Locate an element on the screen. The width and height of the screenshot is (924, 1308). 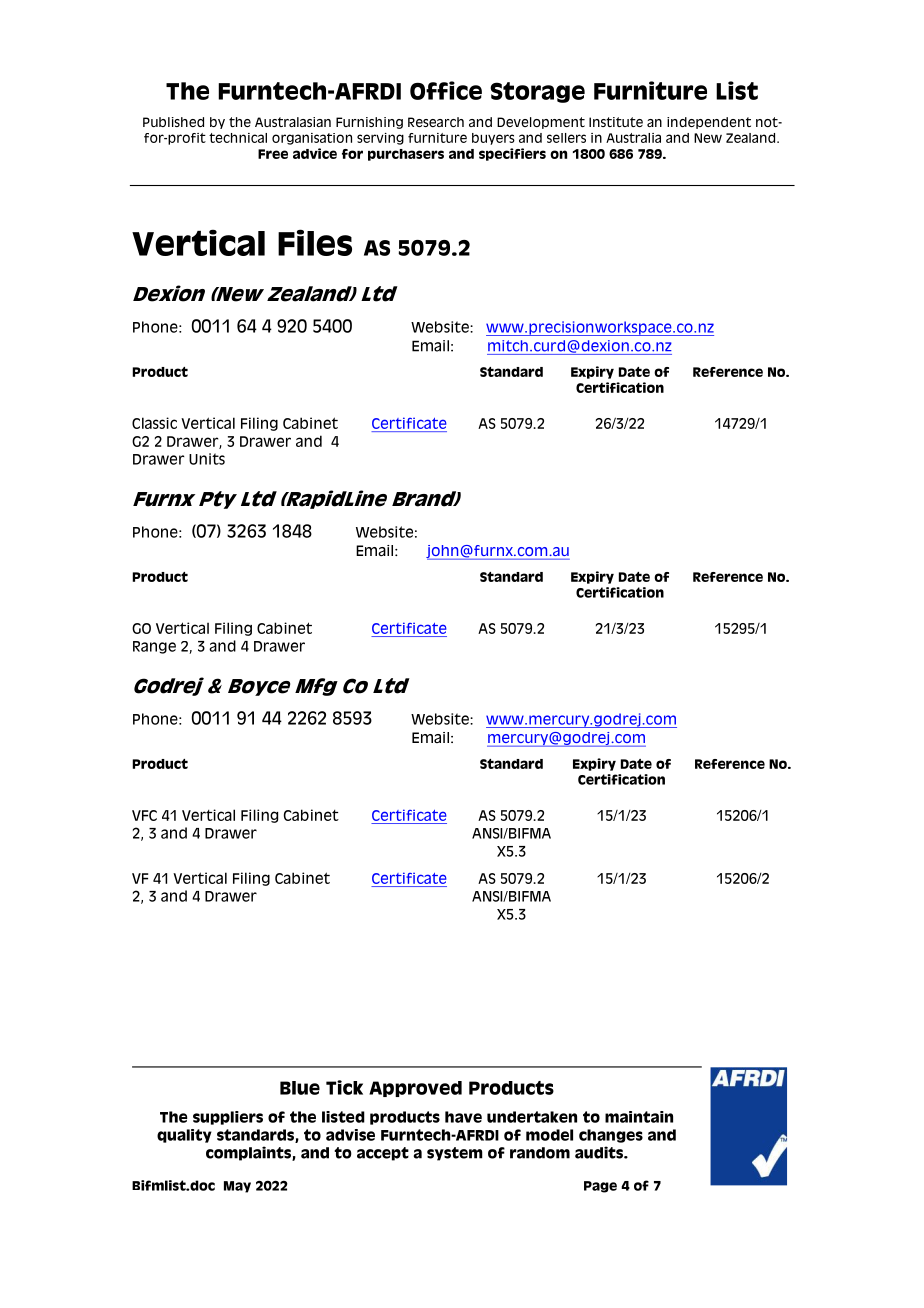
Approved is located at coordinates (415, 1089).
